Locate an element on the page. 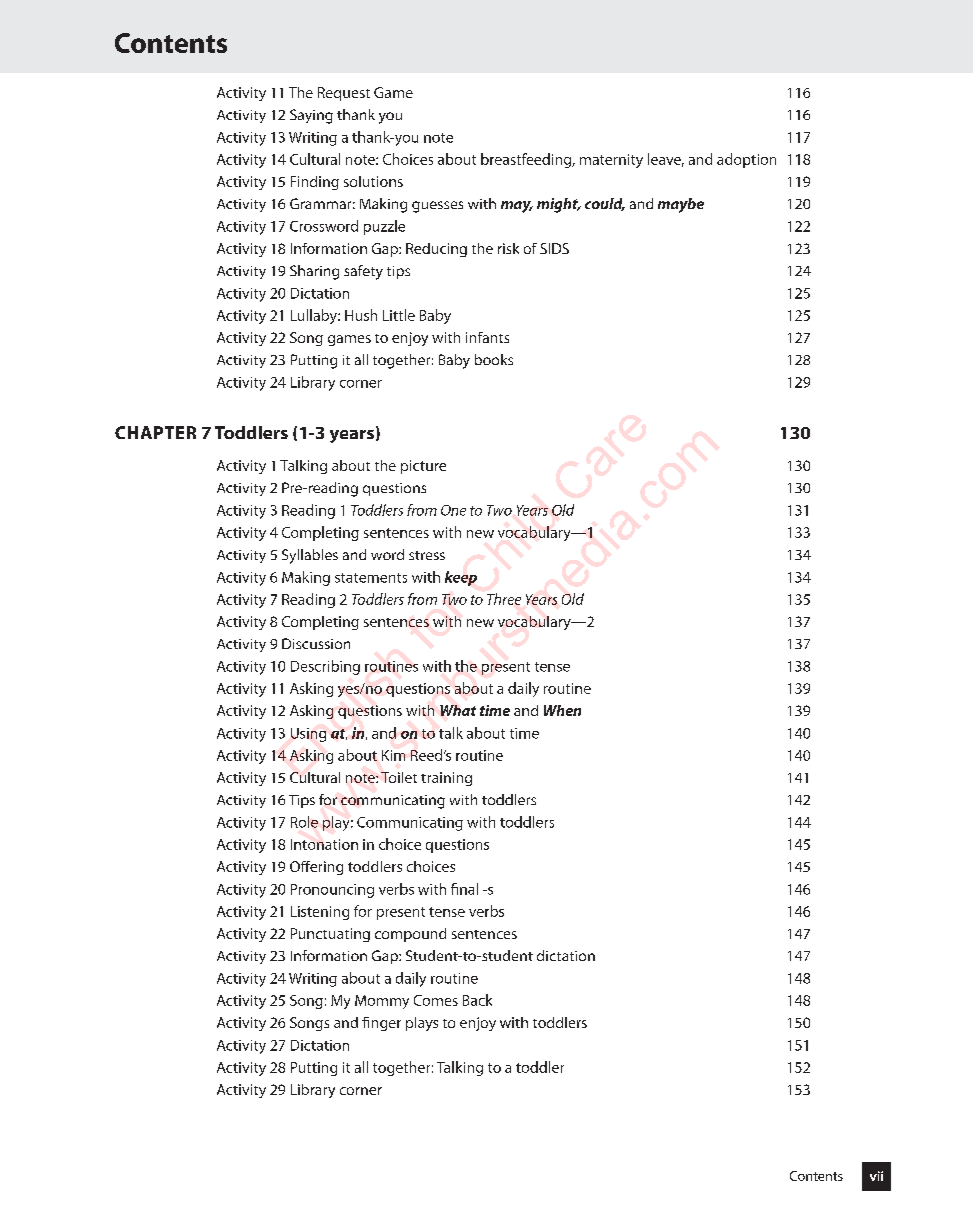 This page has width=973, height=1232. Comes is located at coordinates (436, 1000).
